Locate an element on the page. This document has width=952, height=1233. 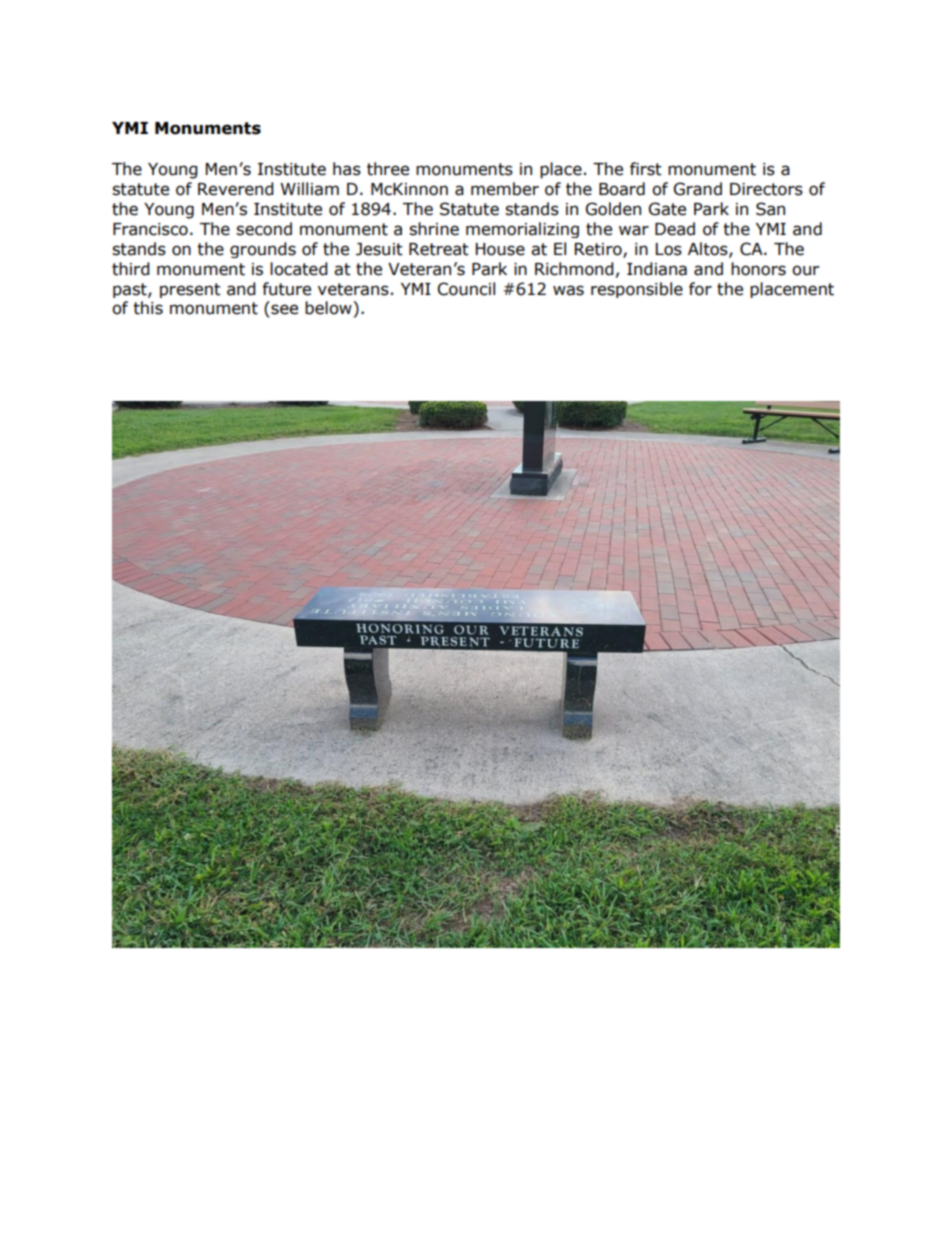
below is located at coordinates (329, 308).
